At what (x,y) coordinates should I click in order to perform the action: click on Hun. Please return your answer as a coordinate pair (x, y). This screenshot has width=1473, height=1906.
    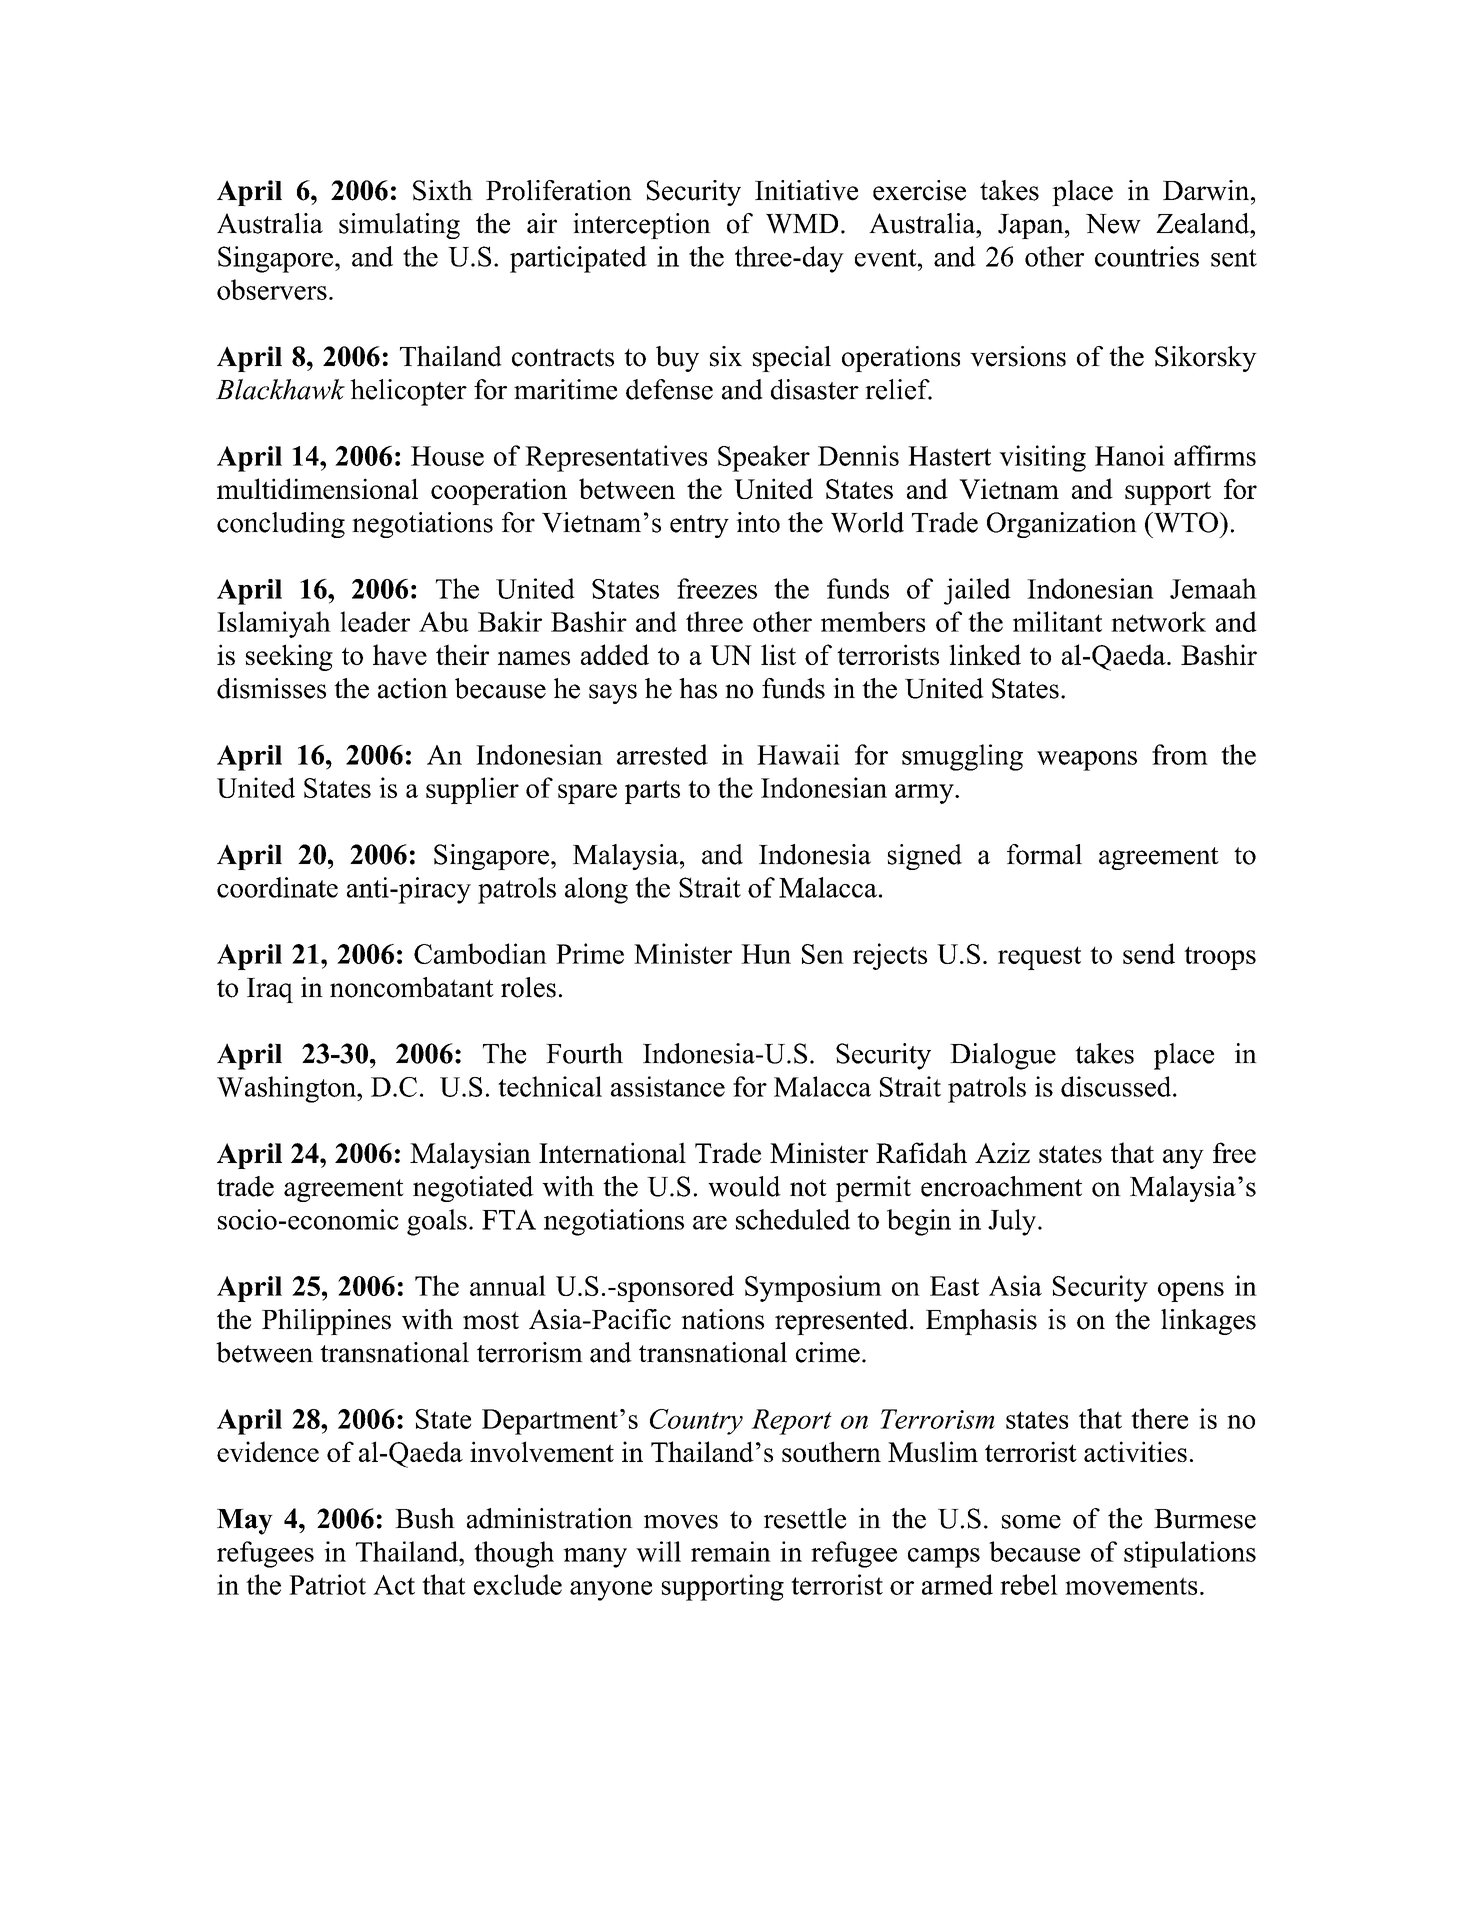
    Looking at the image, I should click on (766, 954).
